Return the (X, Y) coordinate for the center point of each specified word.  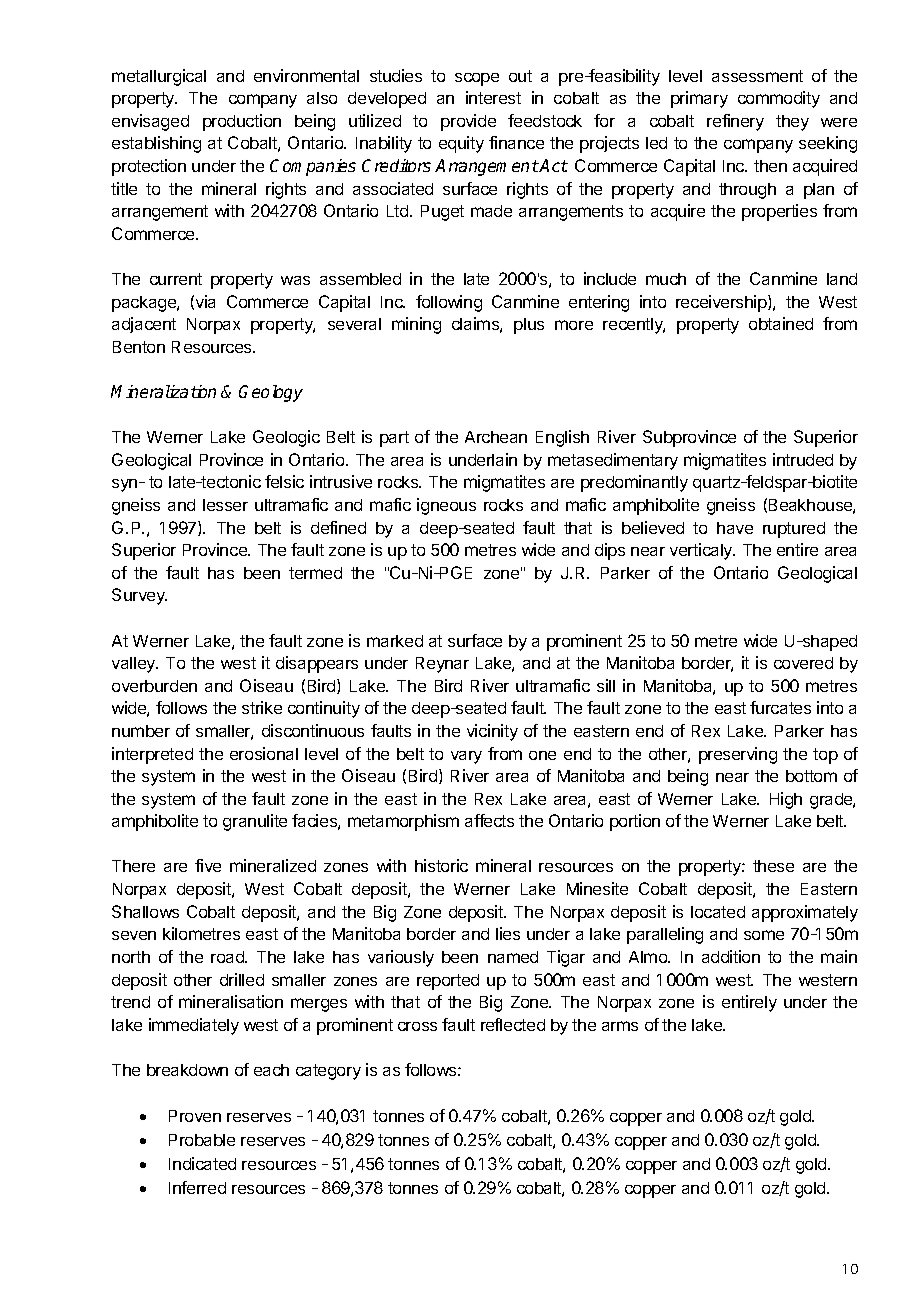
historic (441, 865)
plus (529, 326)
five (208, 865)
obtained (781, 323)
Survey (139, 596)
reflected (513, 1024)
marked (395, 641)
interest (493, 97)
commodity (779, 99)
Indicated (202, 1163)
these (773, 866)
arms (620, 1026)
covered (803, 663)
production (242, 122)
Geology (271, 393)
